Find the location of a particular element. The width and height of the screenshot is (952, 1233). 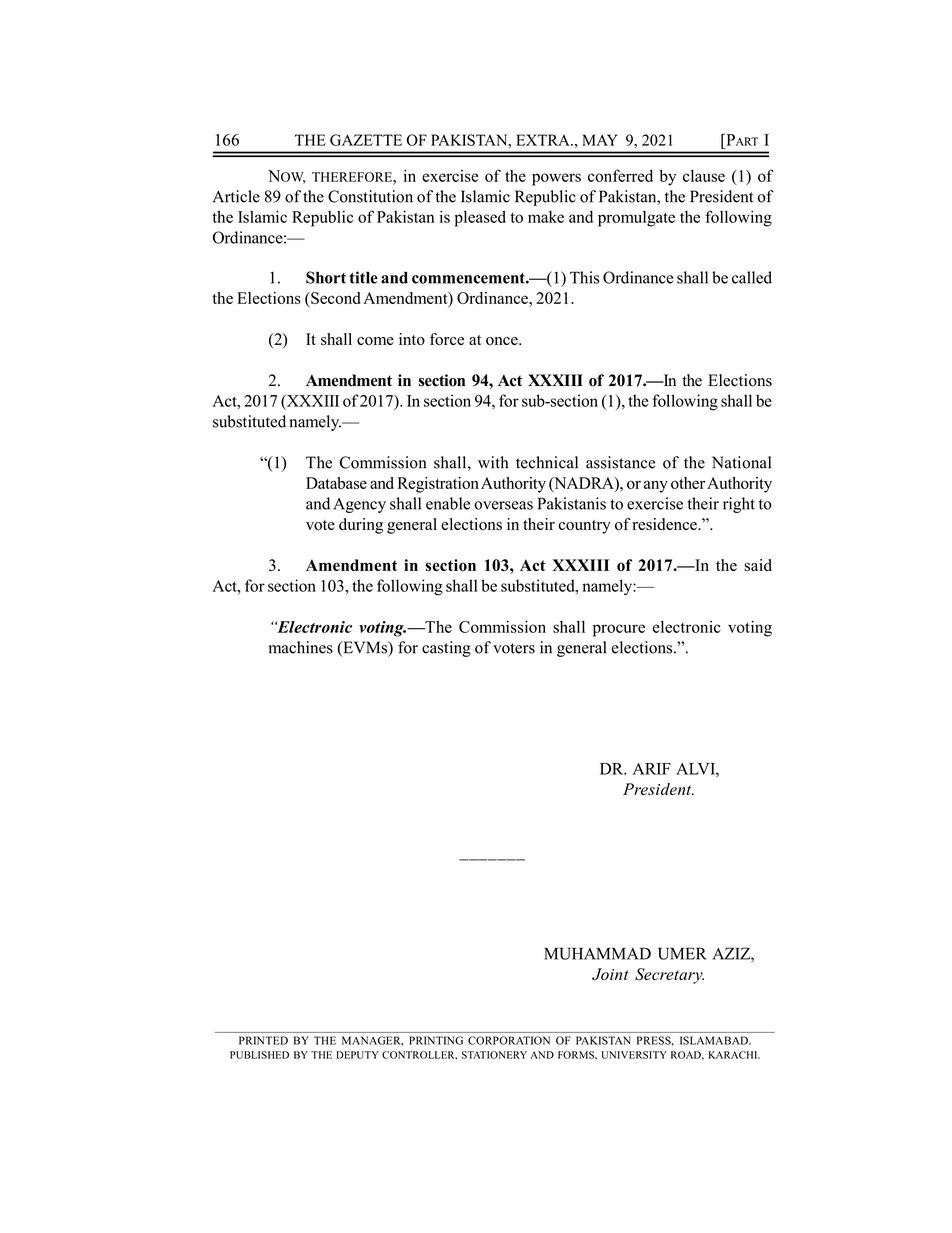

PRINTED is located at coordinates (263, 1040).
